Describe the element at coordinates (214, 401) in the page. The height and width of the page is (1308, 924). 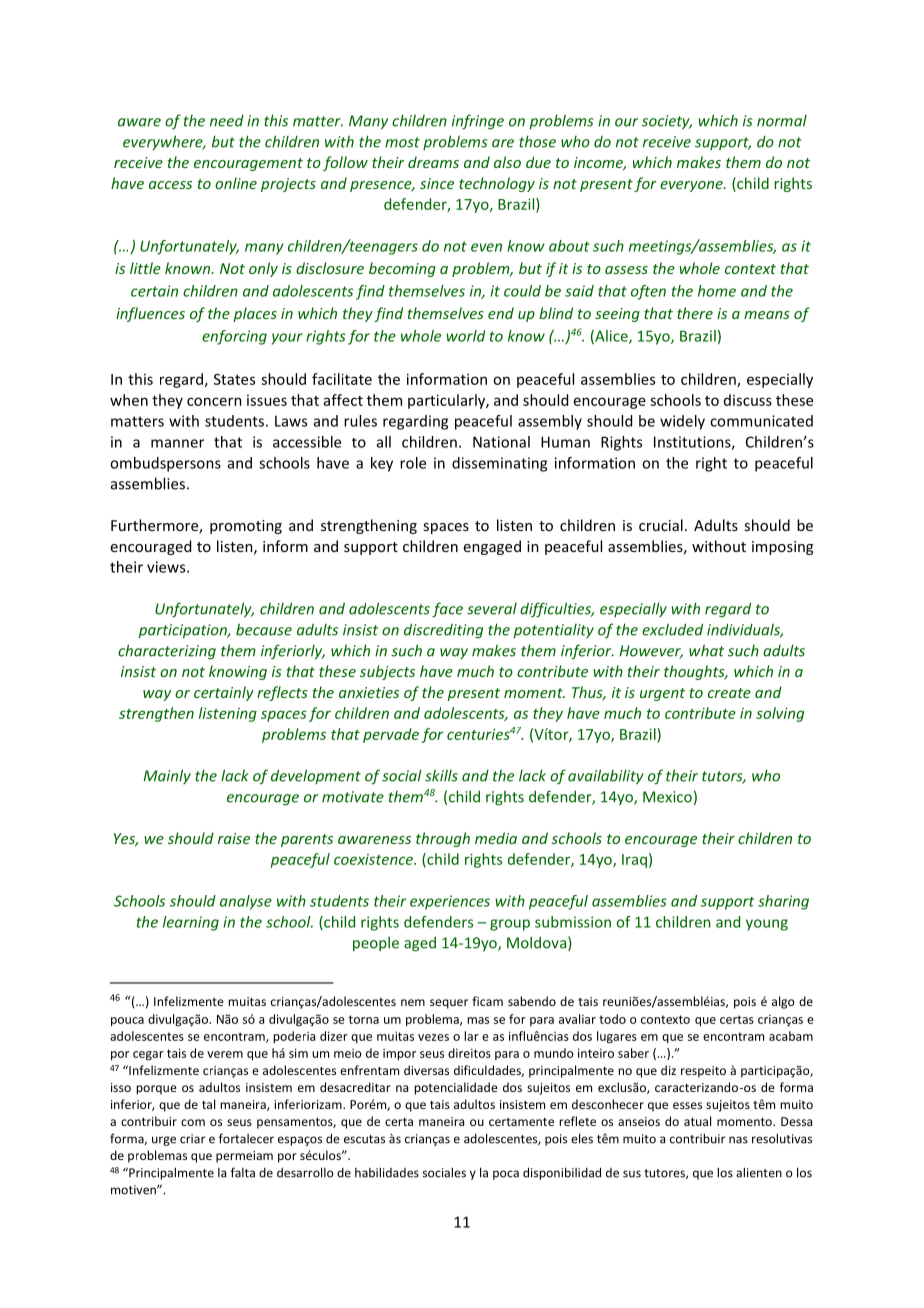
I see `concern` at that location.
